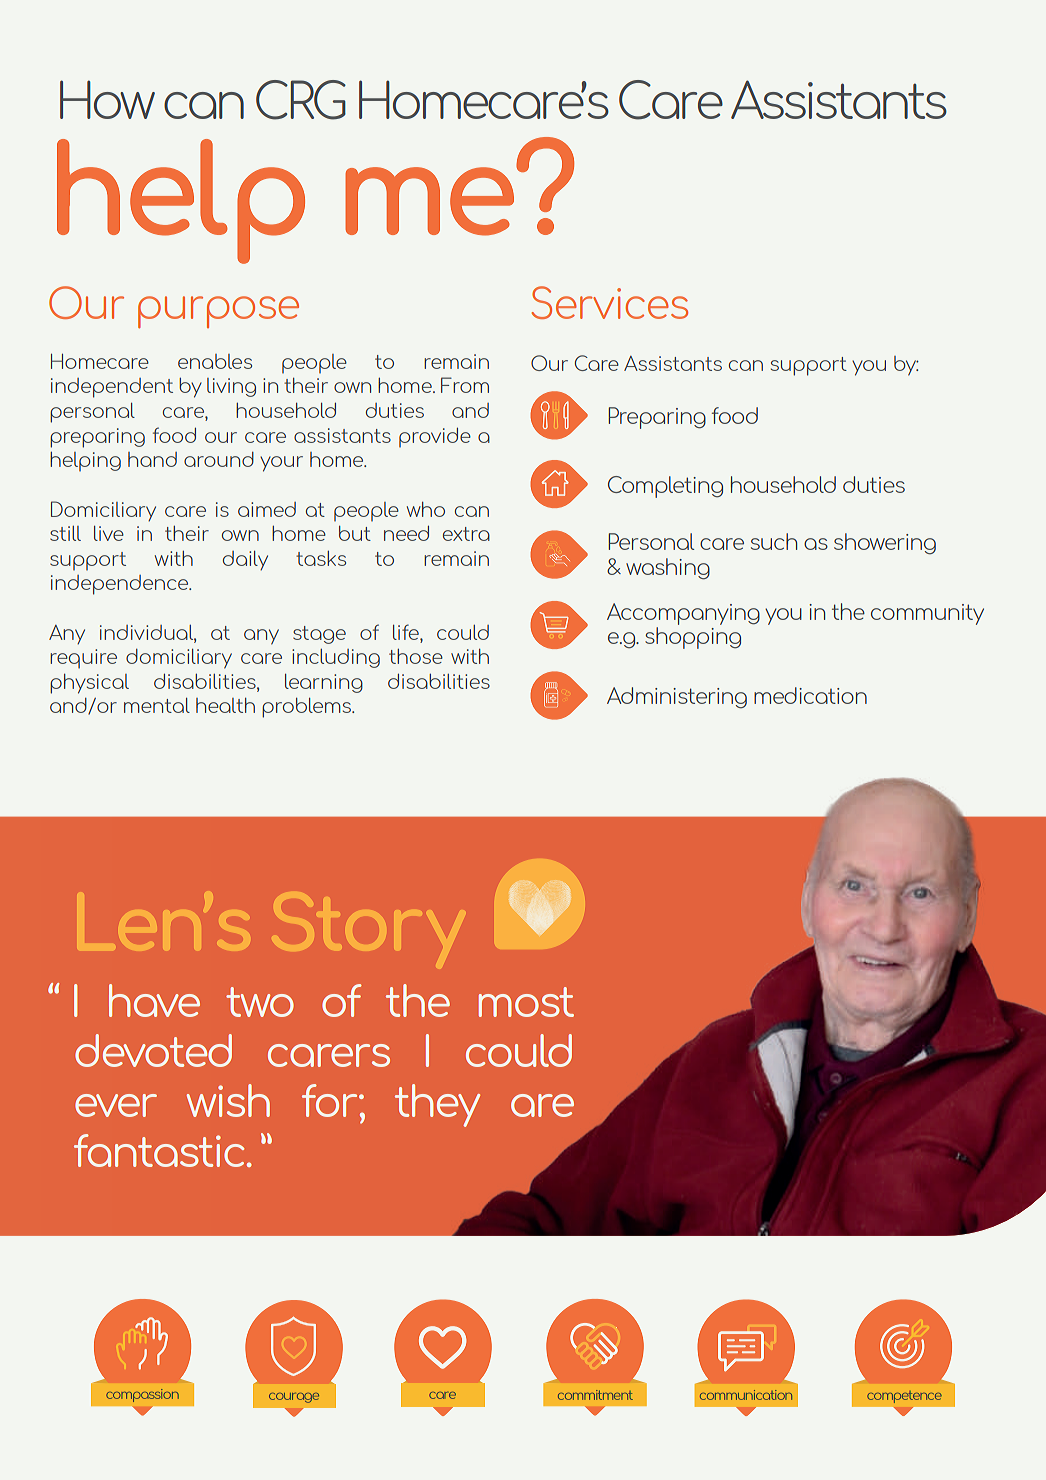 This document has width=1046, height=1480. What do you see at coordinates (437, 1105) in the document?
I see `they` at bounding box center [437, 1105].
